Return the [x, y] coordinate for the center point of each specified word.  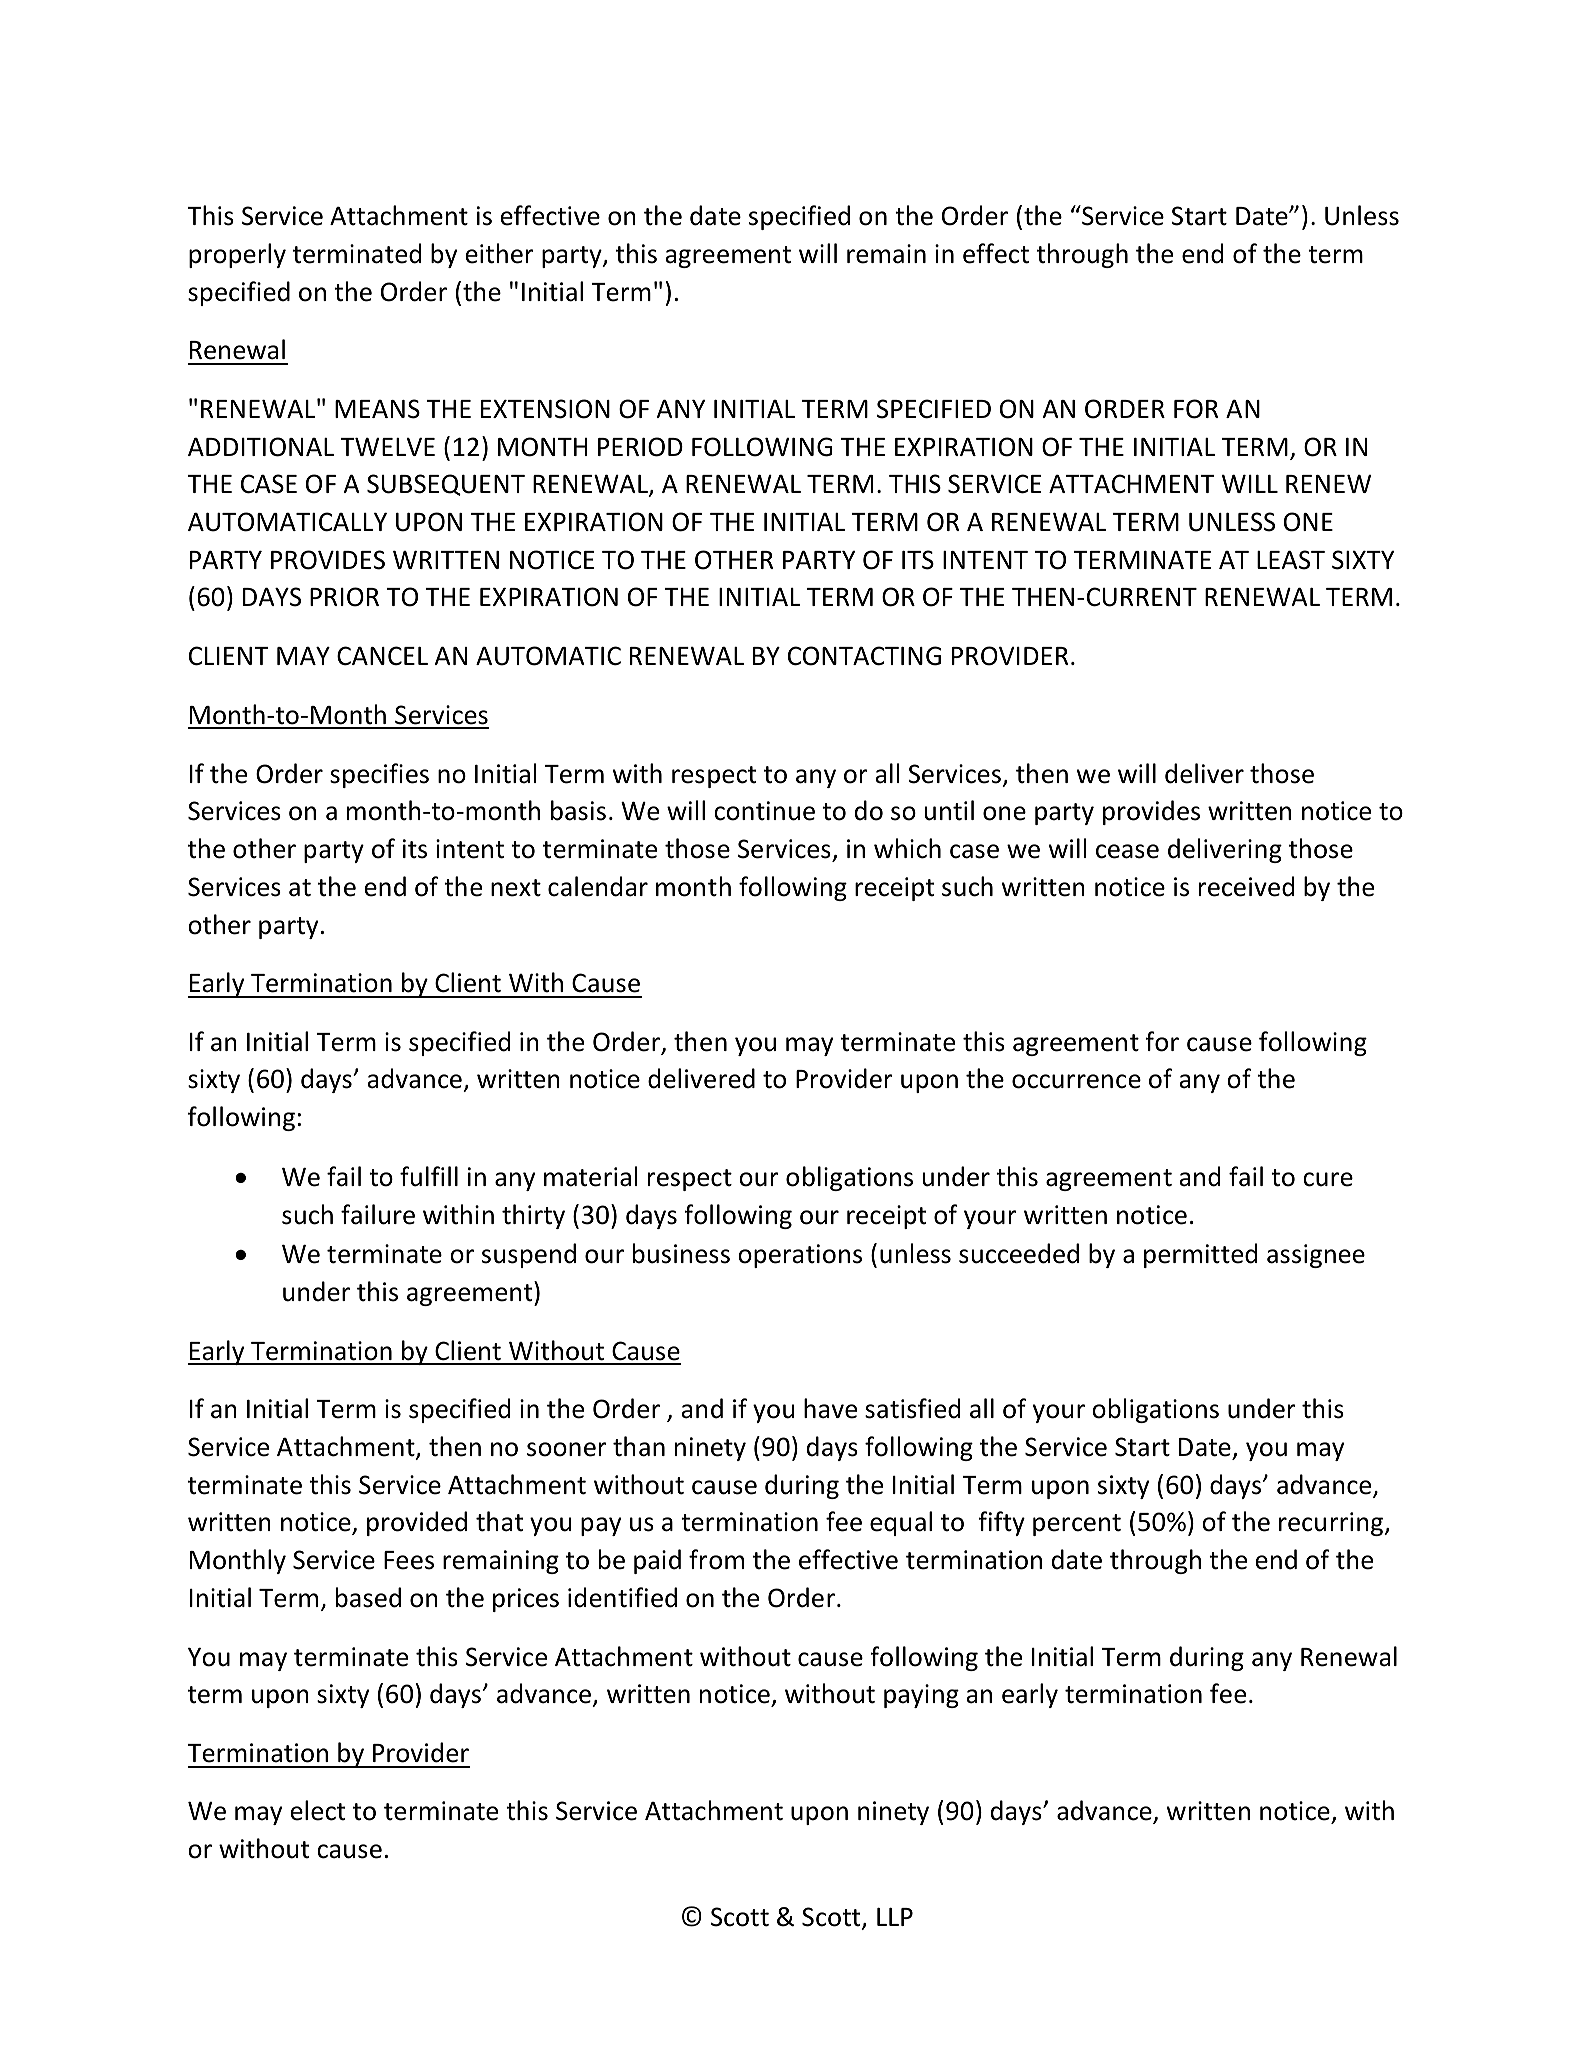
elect [318, 1810]
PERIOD [640, 447]
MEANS [377, 409]
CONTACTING [864, 656]
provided [417, 1523]
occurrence [1076, 1081]
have [830, 1408]
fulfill [429, 1176]
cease [1127, 851]
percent [1077, 1525]
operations [800, 1256]
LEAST [1291, 560]
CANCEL [382, 656]
